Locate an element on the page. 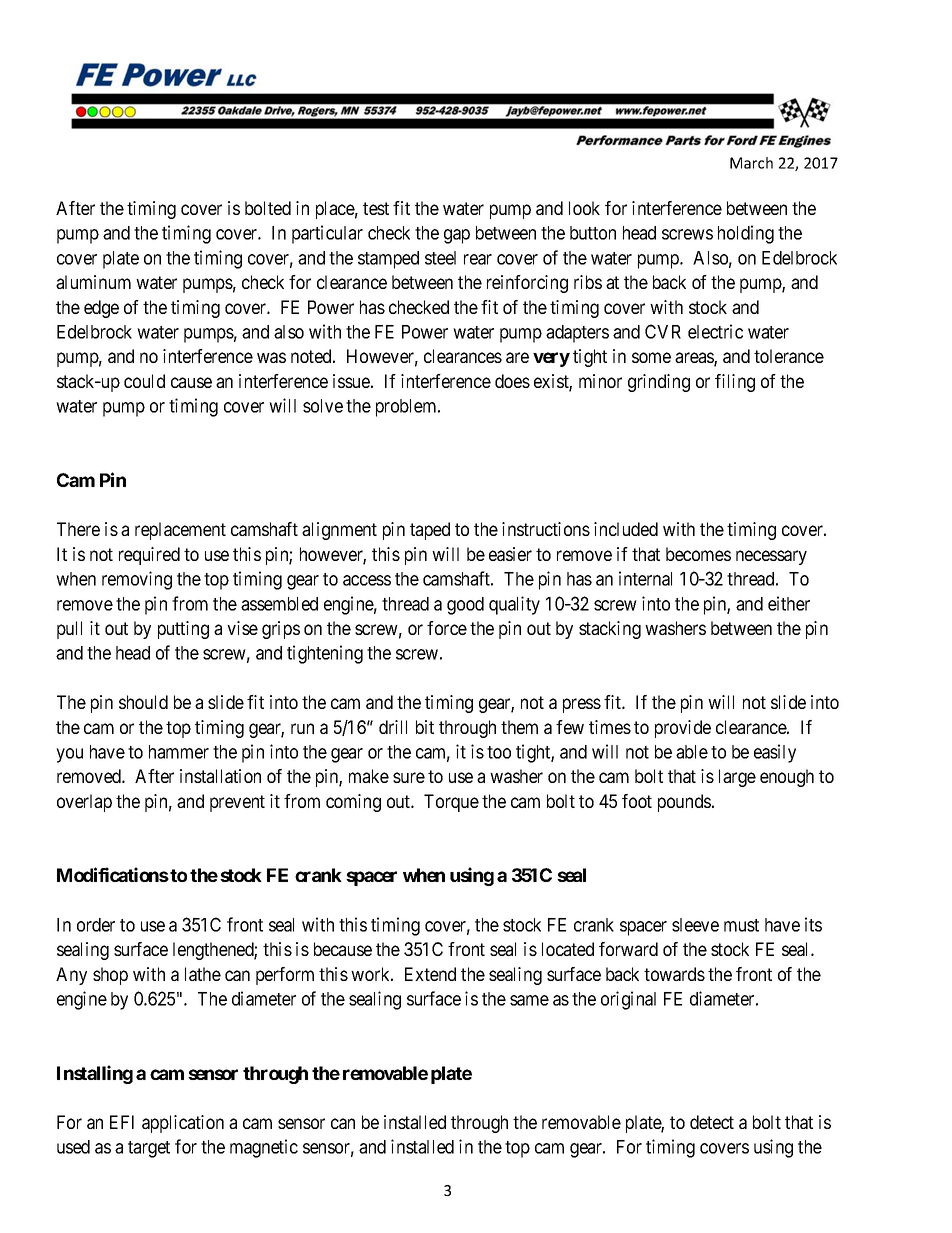 The image size is (952, 1233). filing is located at coordinates (735, 383).
